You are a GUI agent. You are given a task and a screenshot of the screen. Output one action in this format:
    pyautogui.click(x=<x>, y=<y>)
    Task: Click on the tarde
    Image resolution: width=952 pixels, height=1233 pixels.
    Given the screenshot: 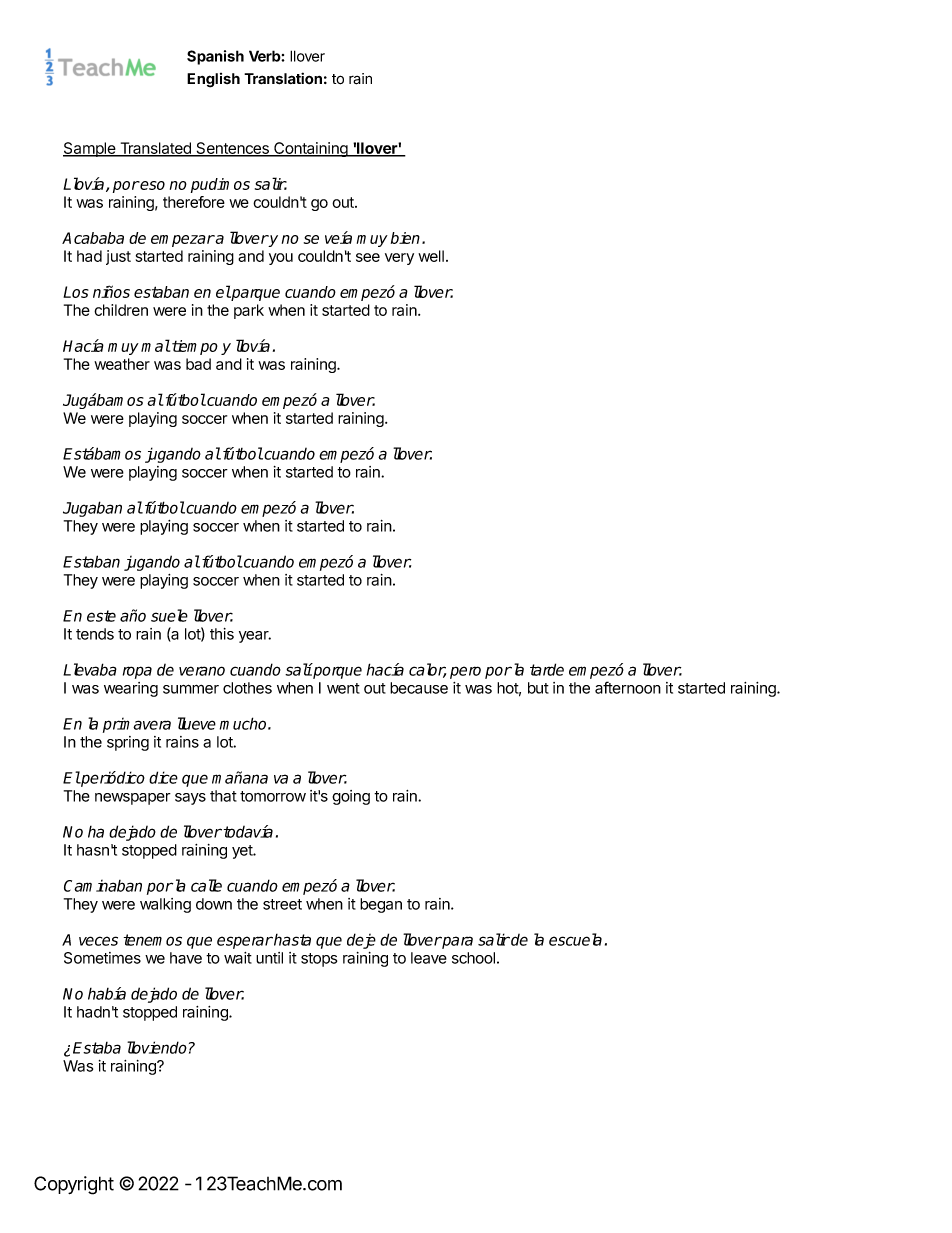 What is the action you would take?
    pyautogui.click(x=547, y=669)
